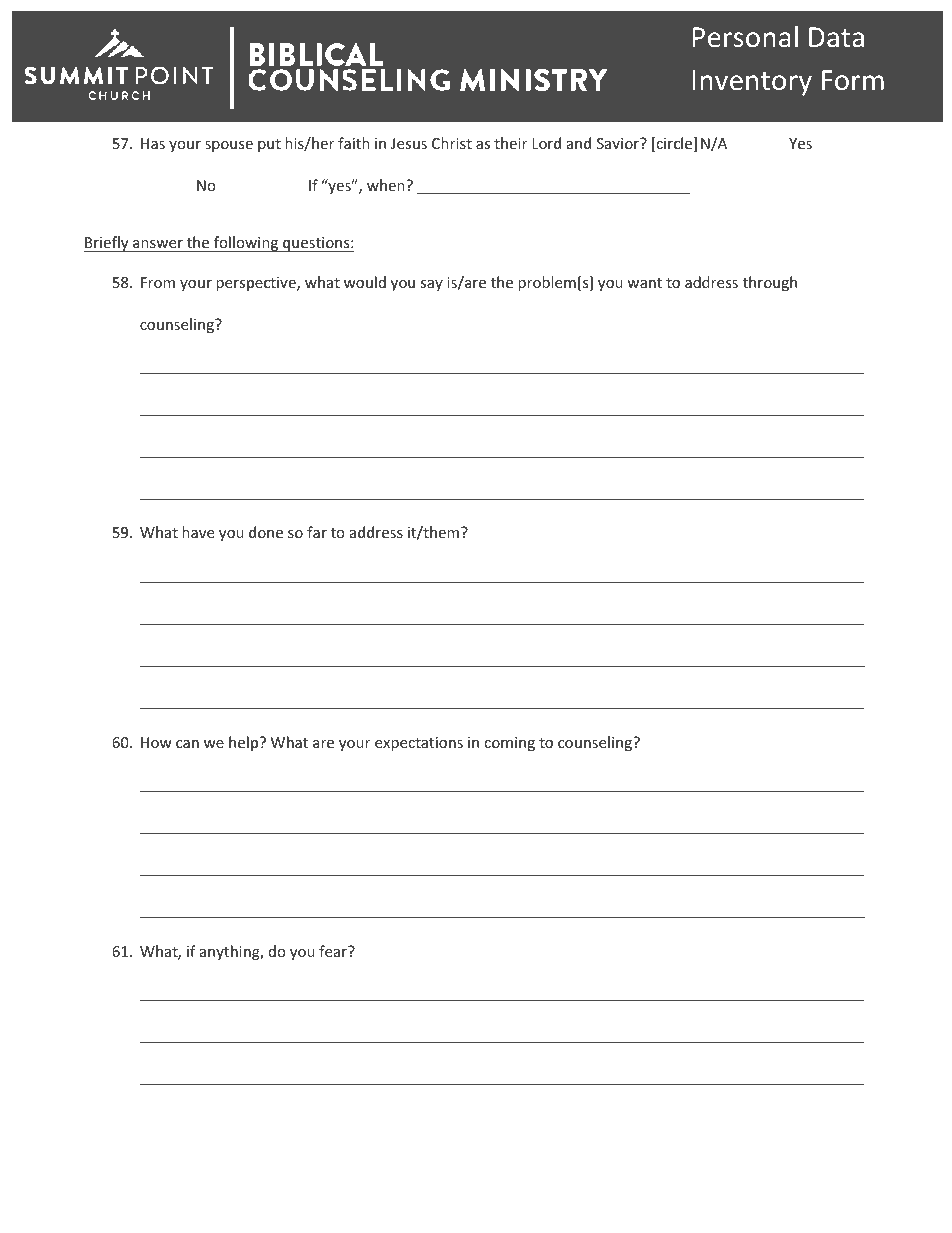 This screenshot has width=952, height=1233. What do you see at coordinates (158, 282) in the screenshot?
I see `From` at bounding box center [158, 282].
